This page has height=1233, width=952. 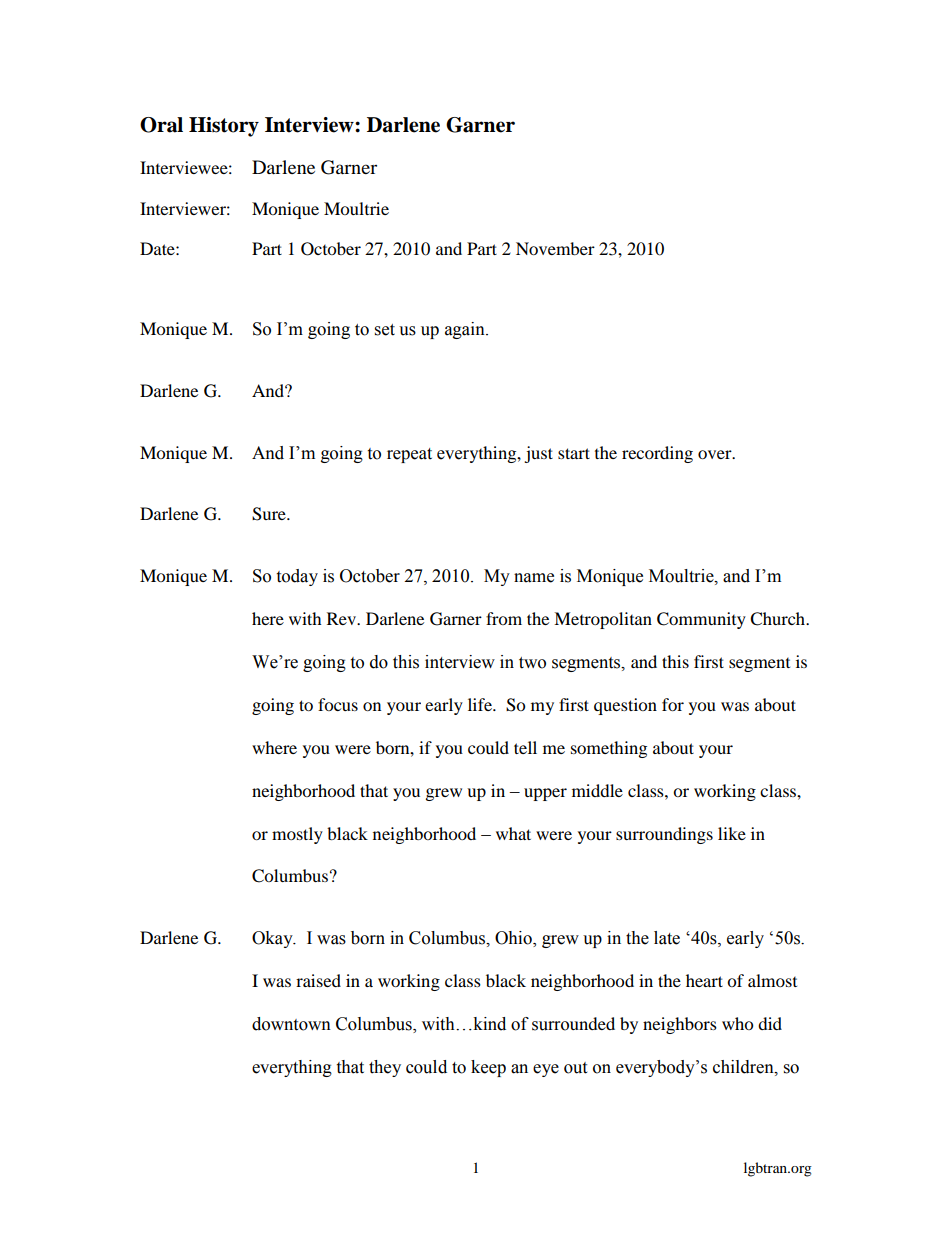 What do you see at coordinates (732, 833) in the page?
I see `like` at bounding box center [732, 833].
